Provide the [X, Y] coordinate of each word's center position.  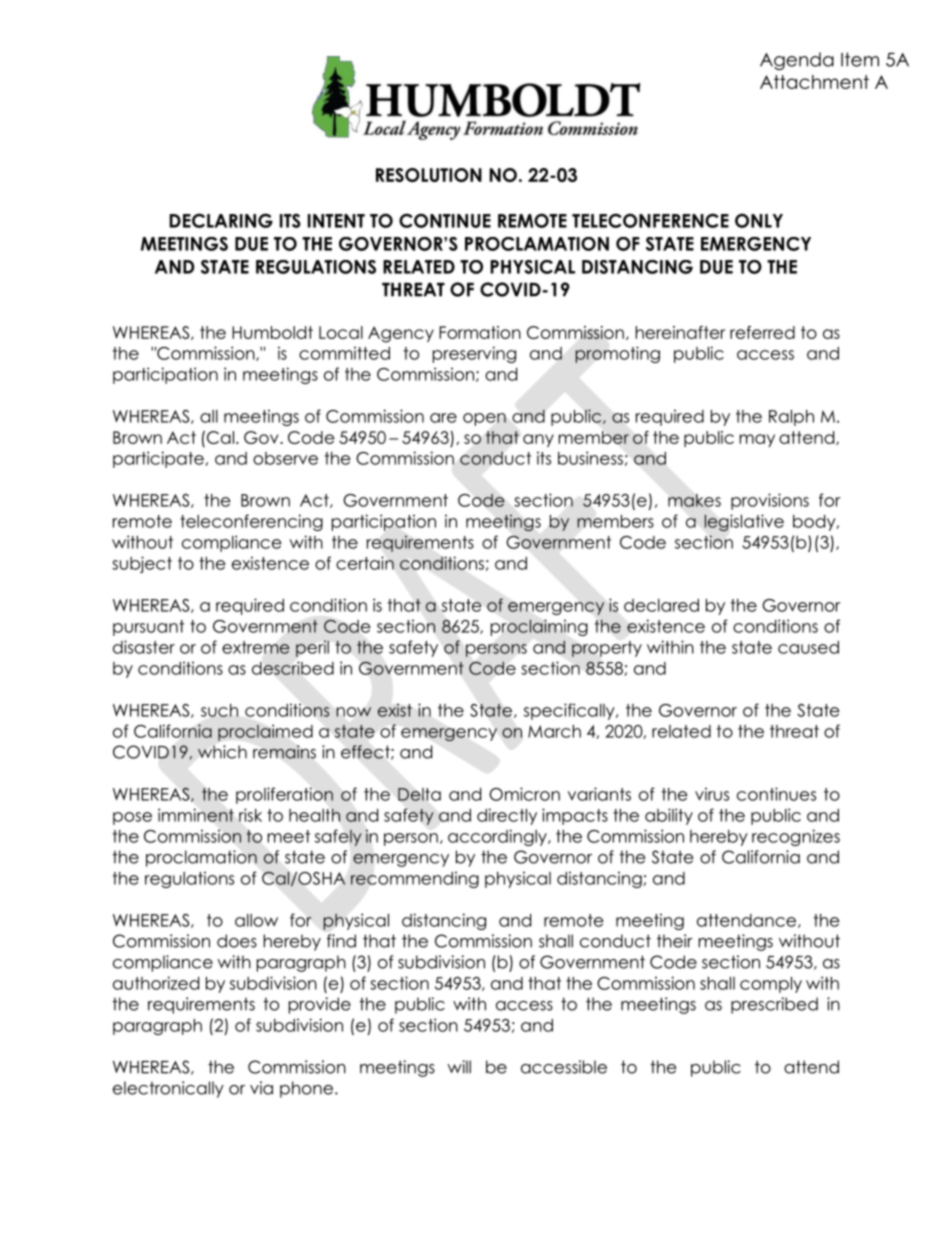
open [484, 419]
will [459, 1067]
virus [712, 794]
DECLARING [221, 220]
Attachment [814, 82]
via [261, 1088]
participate [159, 459]
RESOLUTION [429, 175]
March [554, 731]
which [222, 752]
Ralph [791, 418]
